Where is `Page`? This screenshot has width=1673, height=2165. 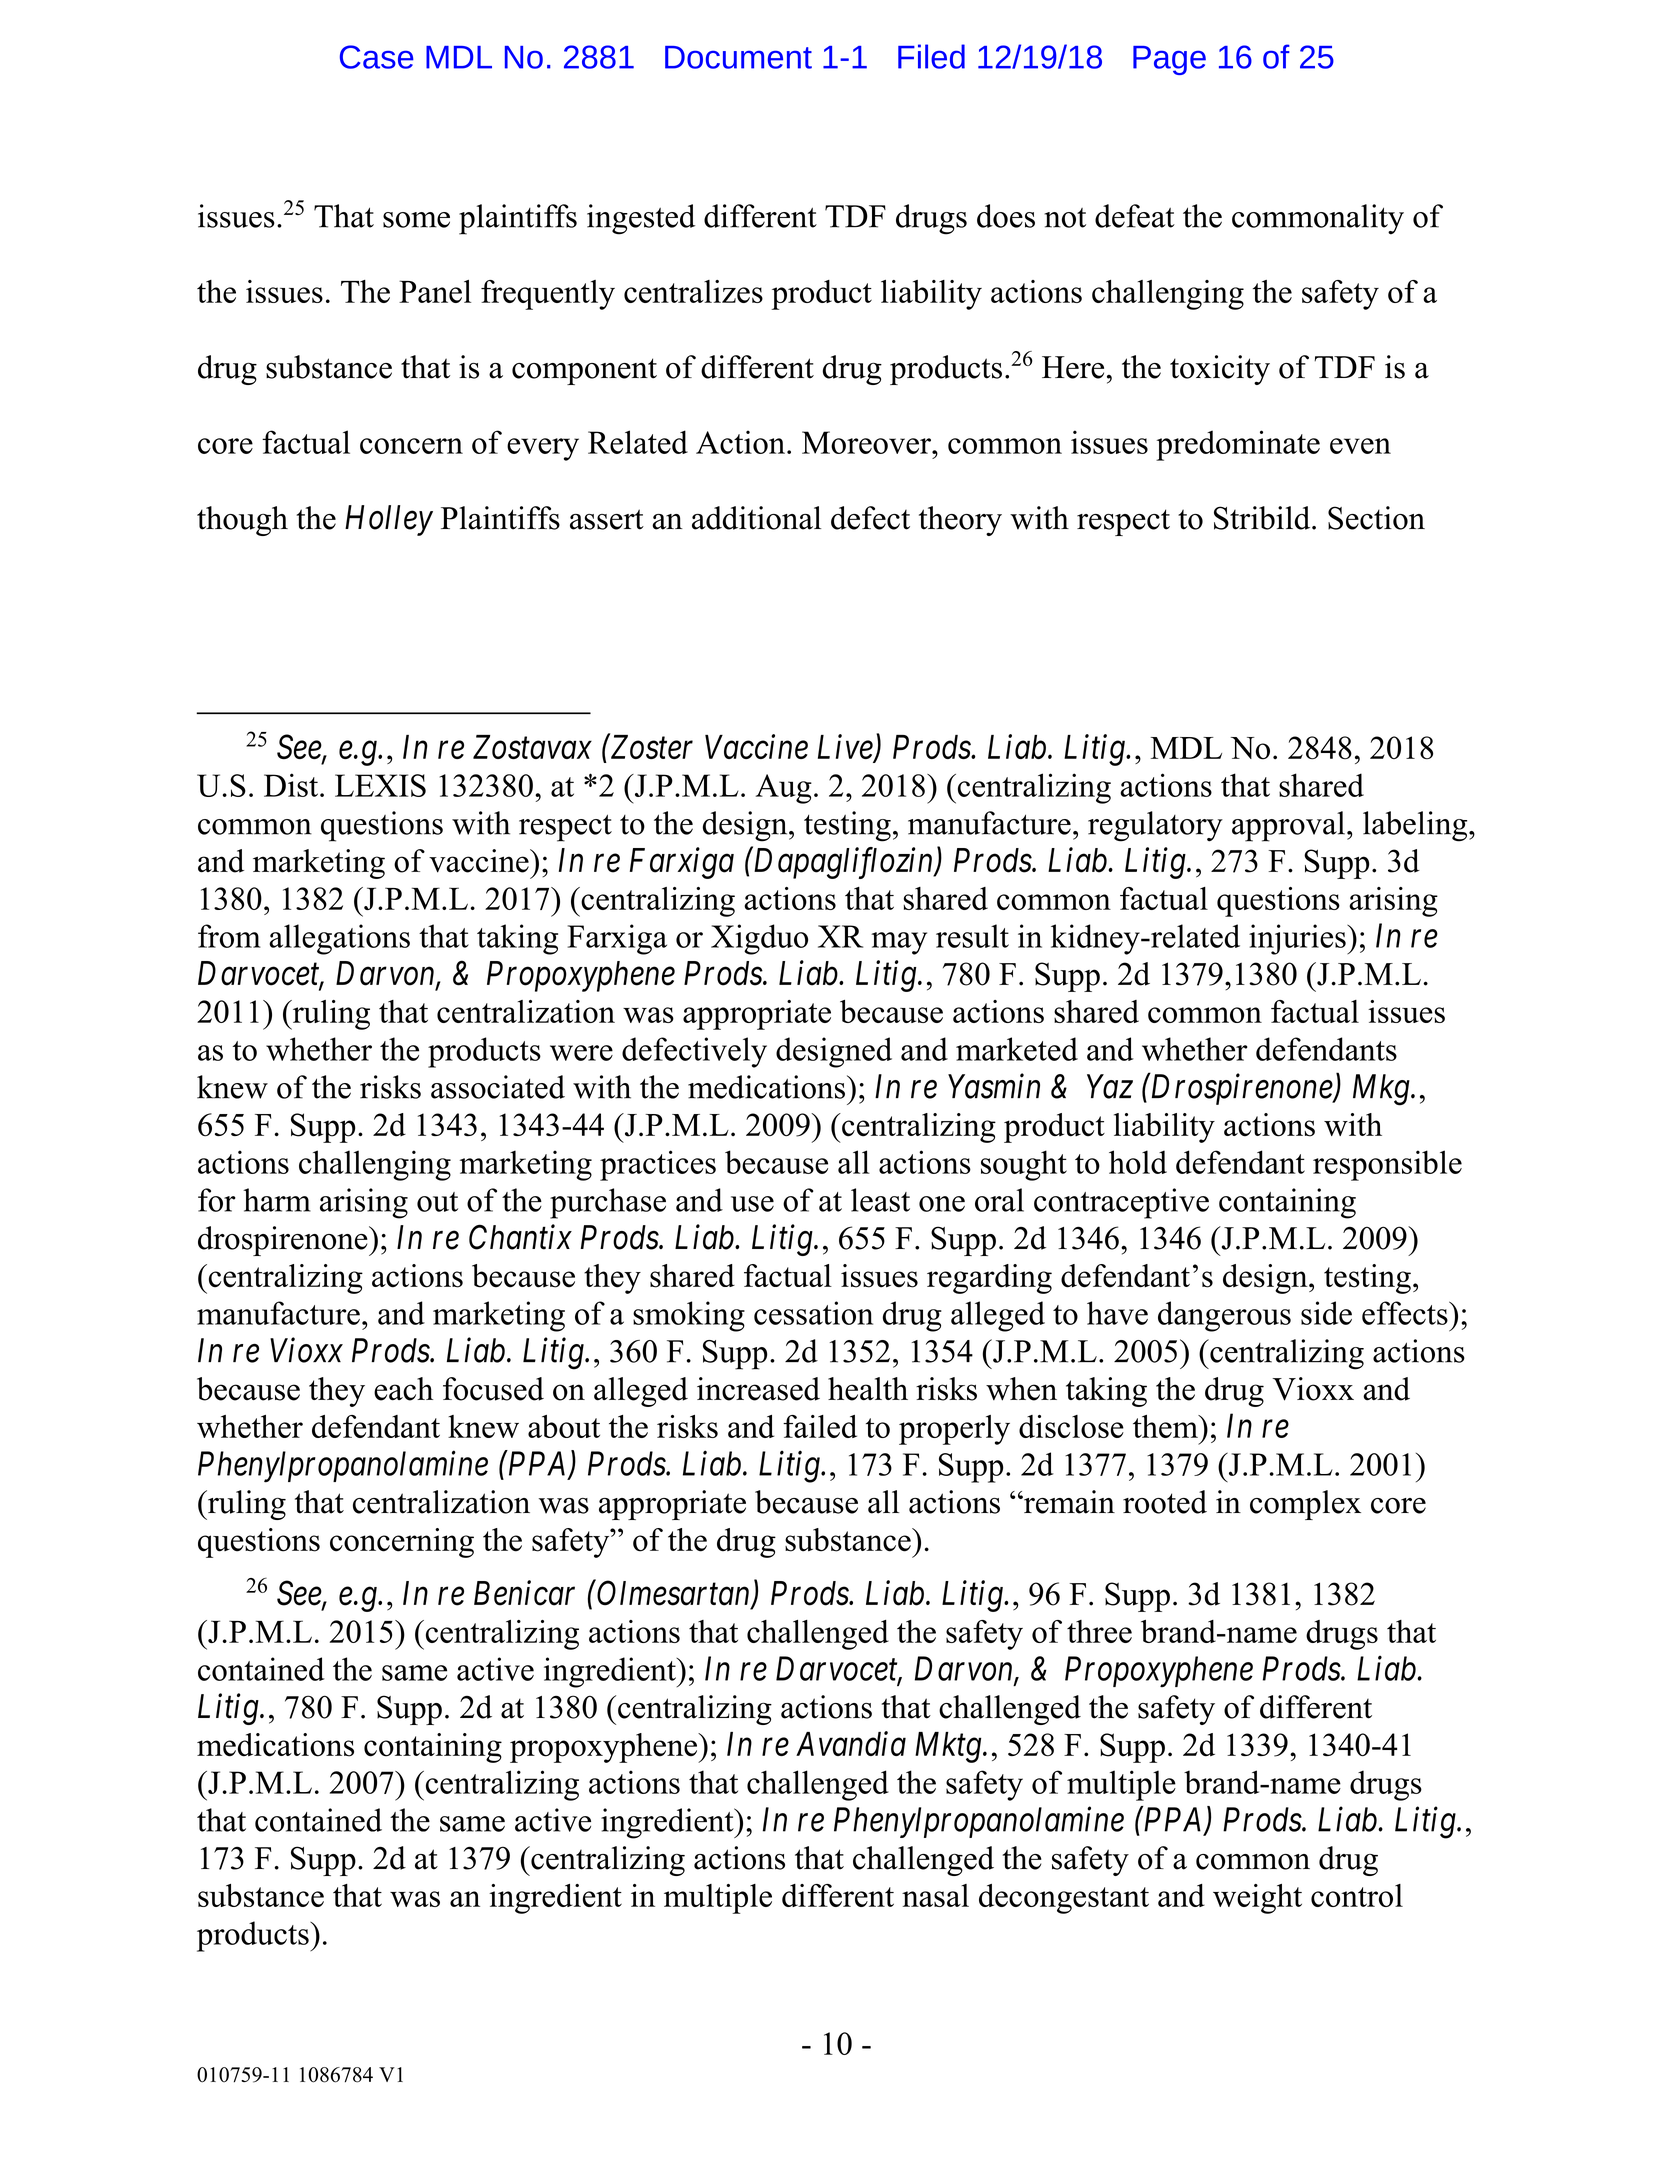
Page is located at coordinates (1169, 60).
